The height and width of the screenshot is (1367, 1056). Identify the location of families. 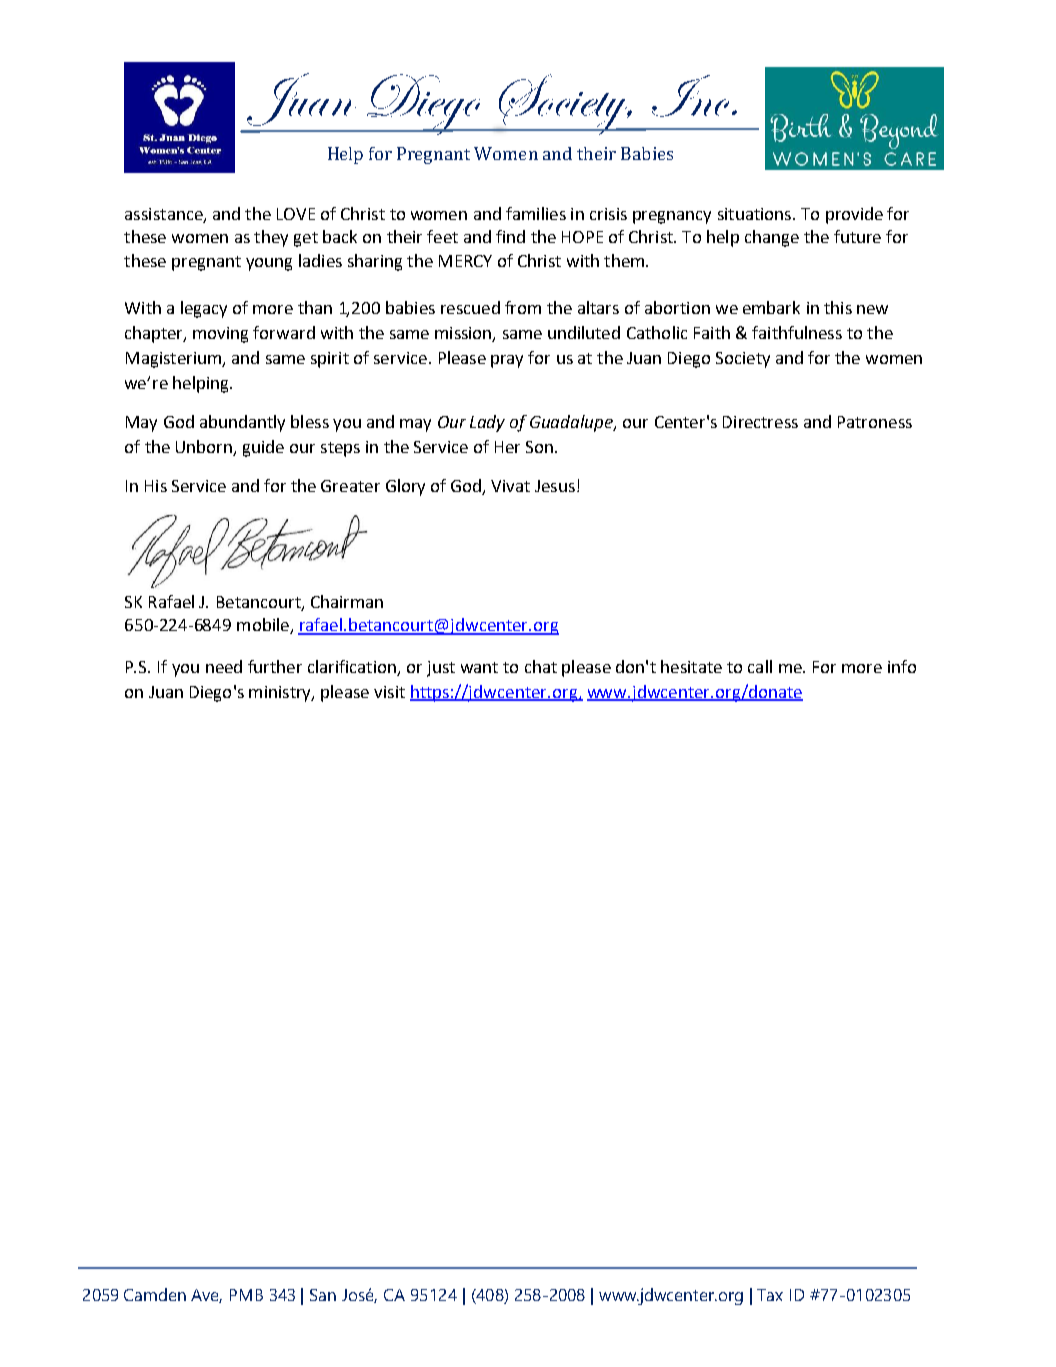
(536, 213).
